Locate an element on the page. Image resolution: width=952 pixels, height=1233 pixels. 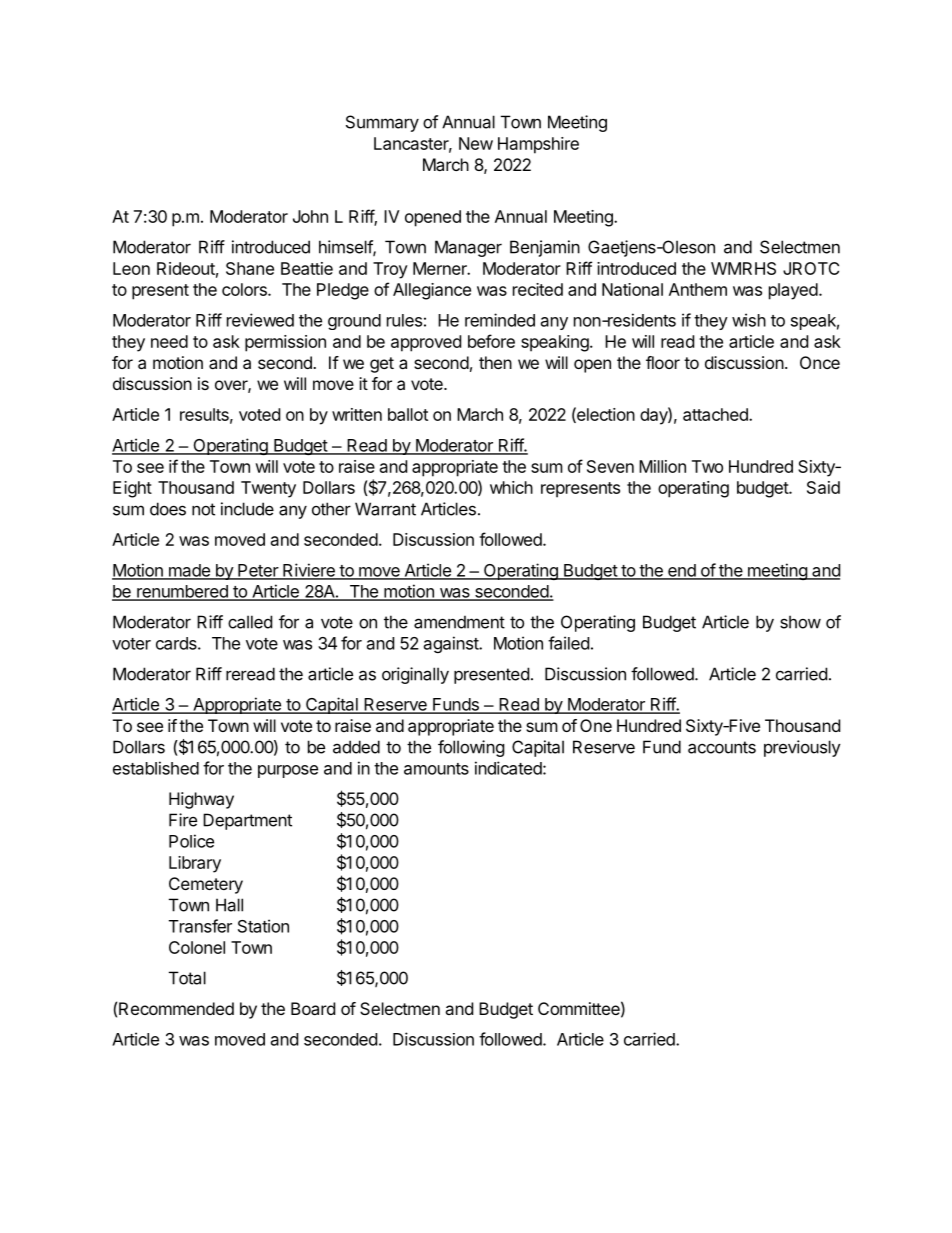
New is located at coordinates (476, 143).
